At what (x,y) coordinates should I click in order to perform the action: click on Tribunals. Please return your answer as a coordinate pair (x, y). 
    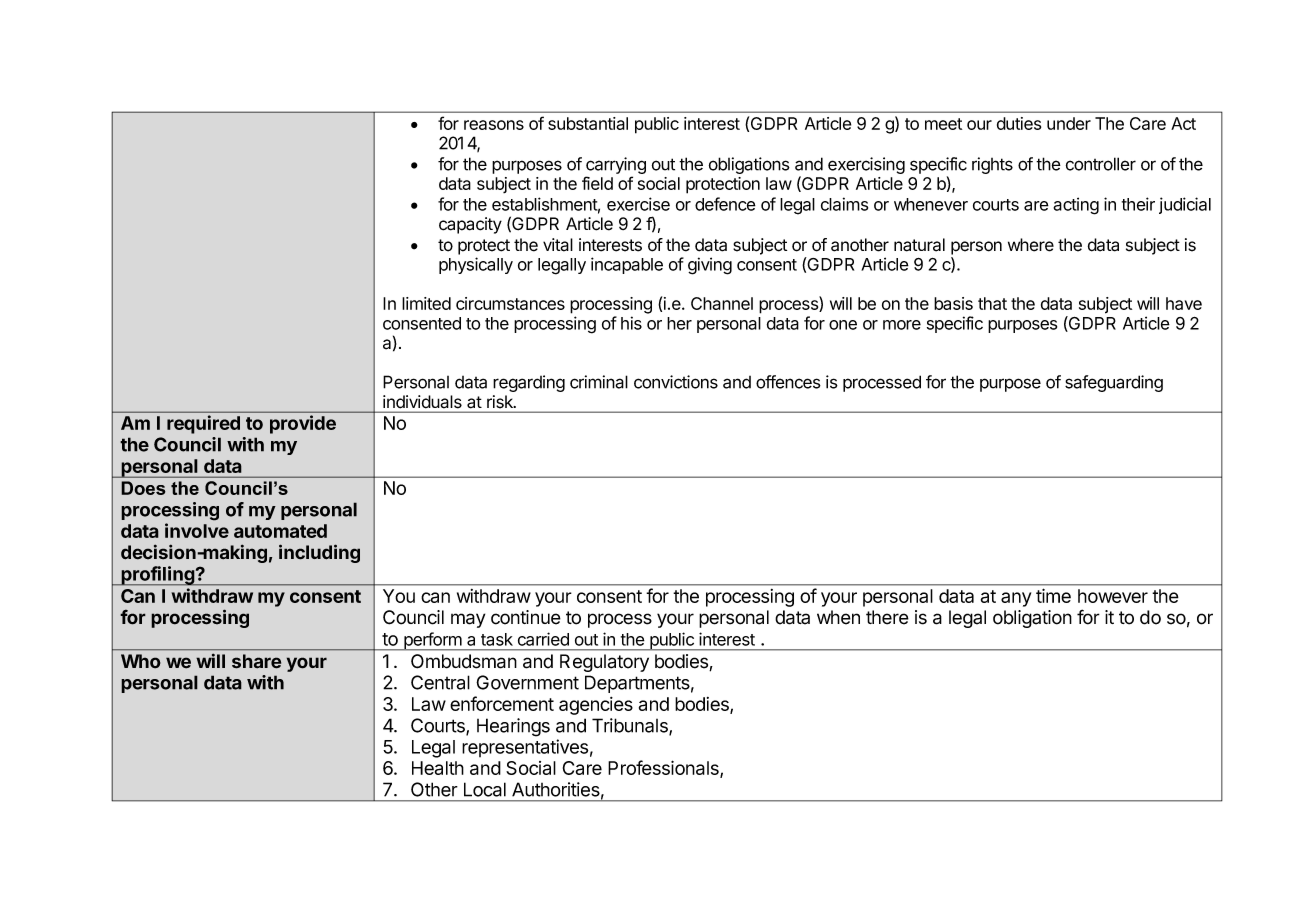
    Looking at the image, I should click on (631, 726).
